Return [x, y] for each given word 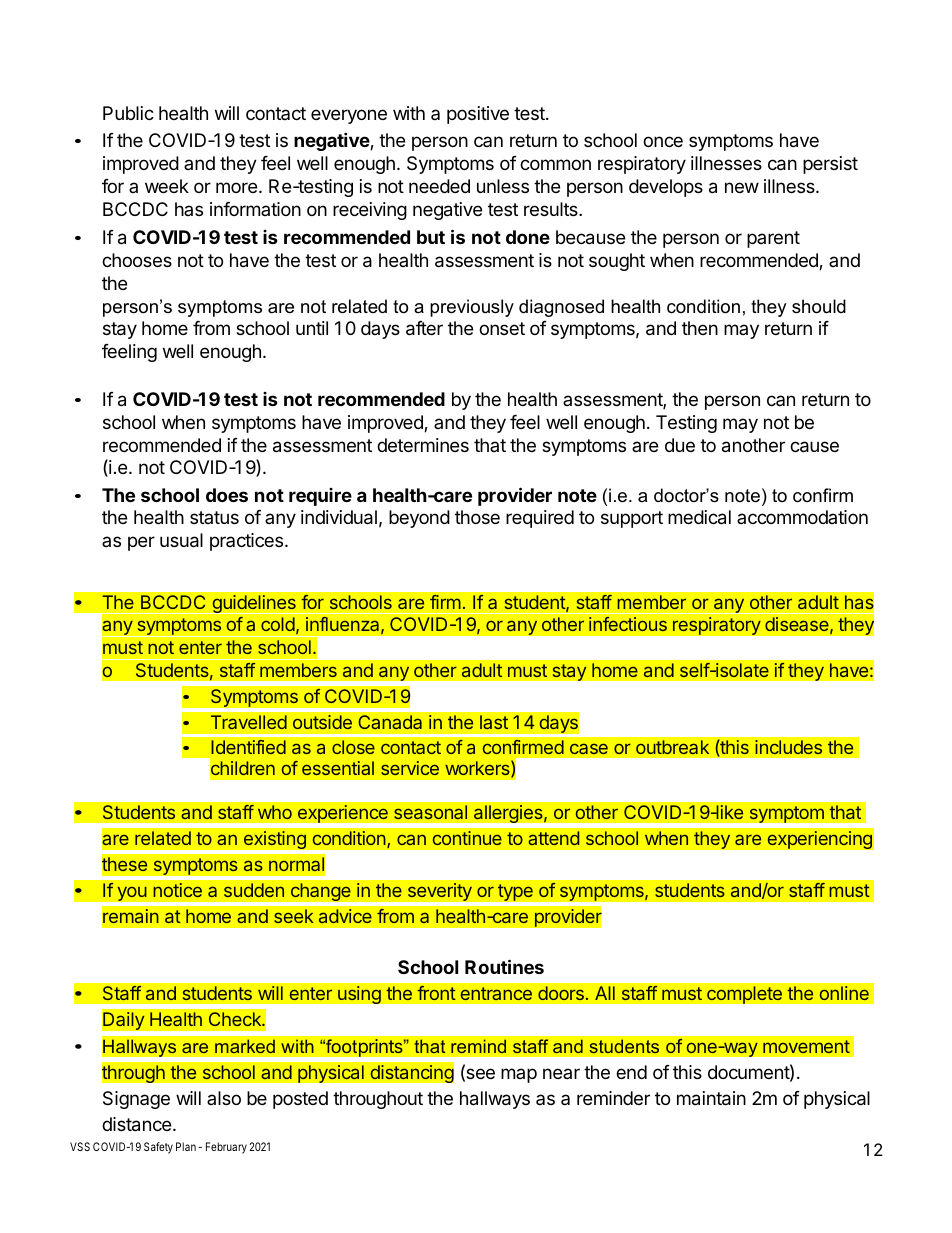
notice [177, 890]
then [700, 328]
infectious [628, 624]
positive [478, 115]
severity [440, 892]
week [167, 186]
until [312, 328]
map [519, 1075]
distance [136, 1124]
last [494, 722]
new [742, 187]
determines [423, 445]
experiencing [819, 840]
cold [278, 624]
